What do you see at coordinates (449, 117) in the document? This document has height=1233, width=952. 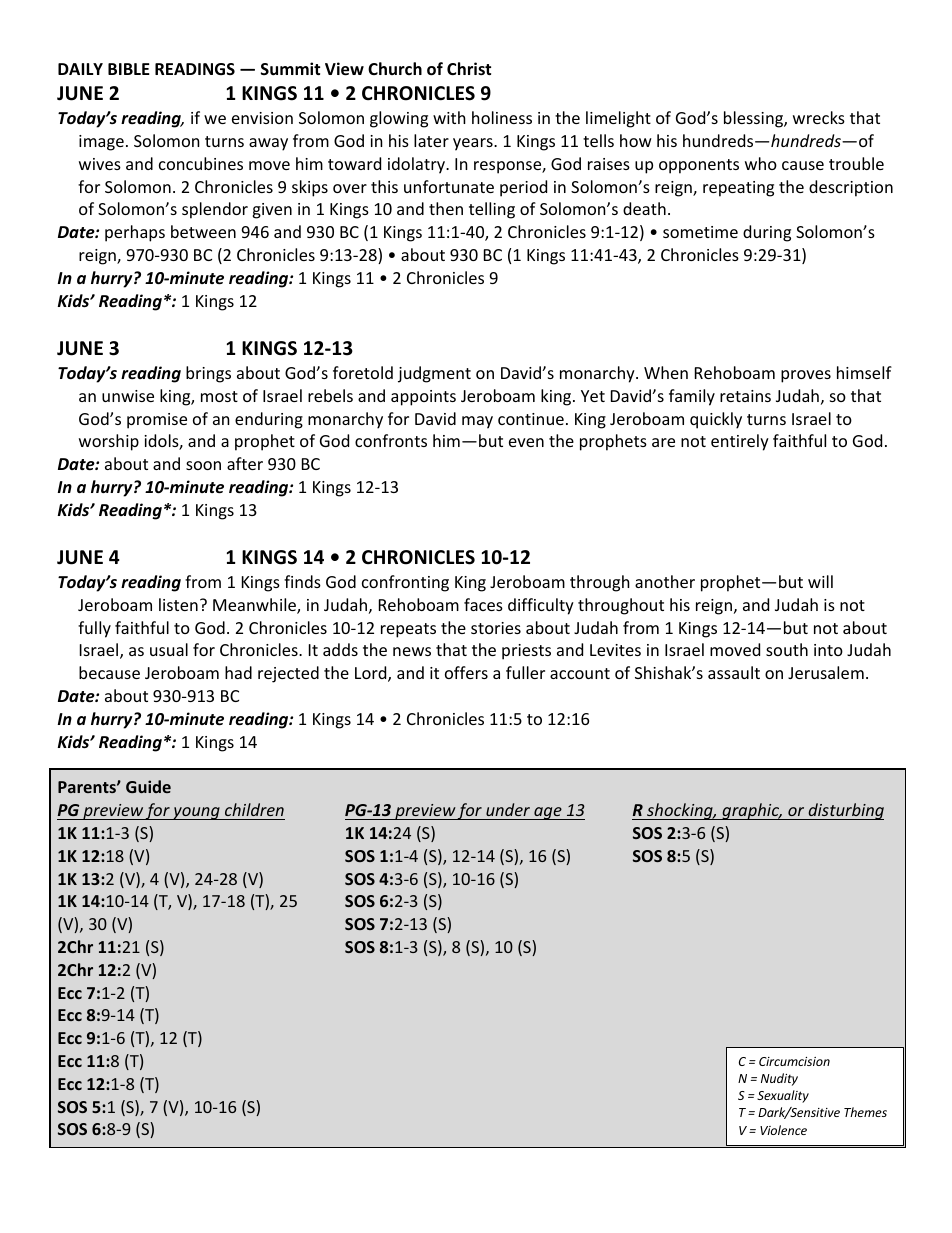 I see `with` at bounding box center [449, 117].
